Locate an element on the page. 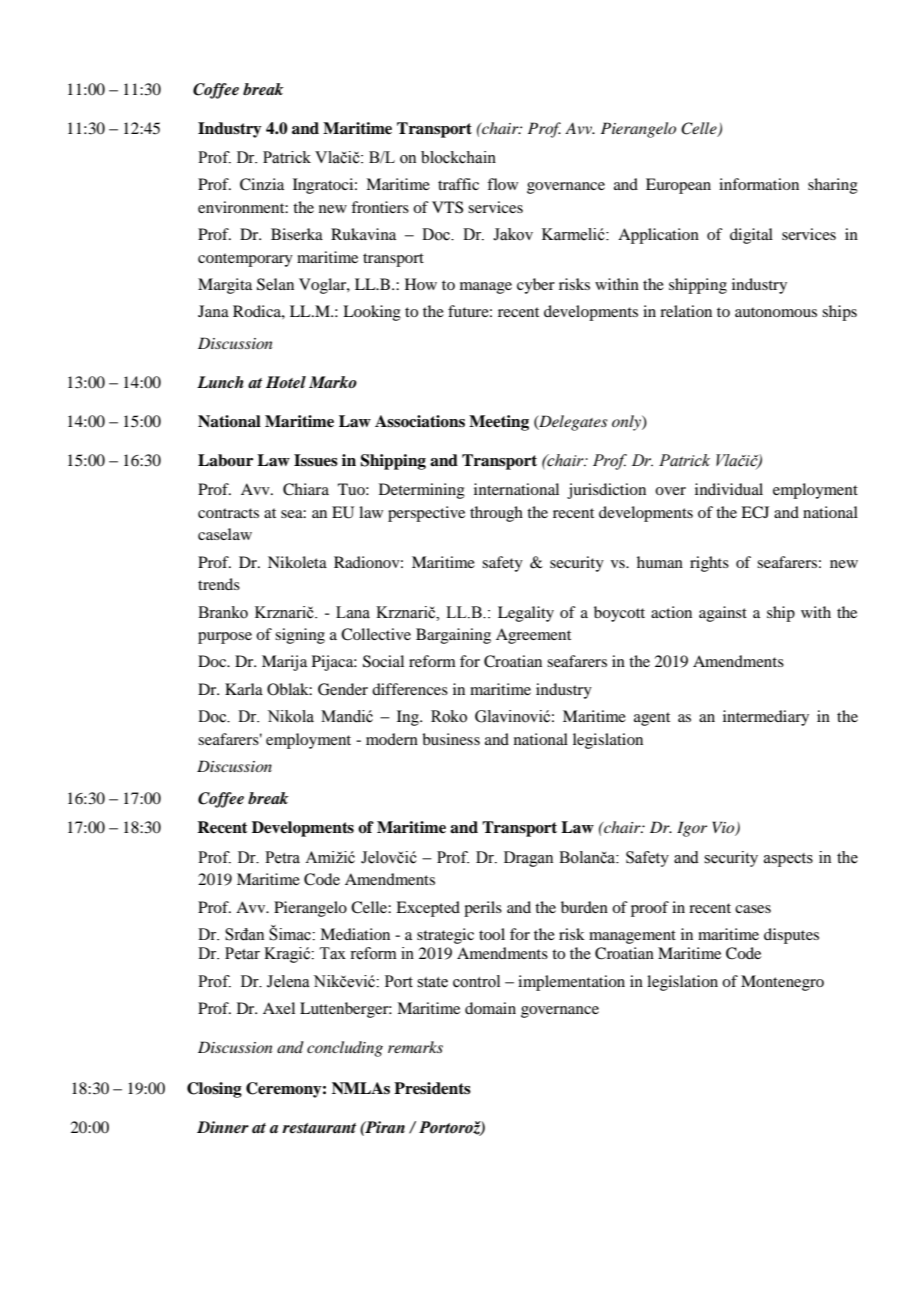 This image has width=924, height=1308. frontiers is located at coordinates (380, 207).
